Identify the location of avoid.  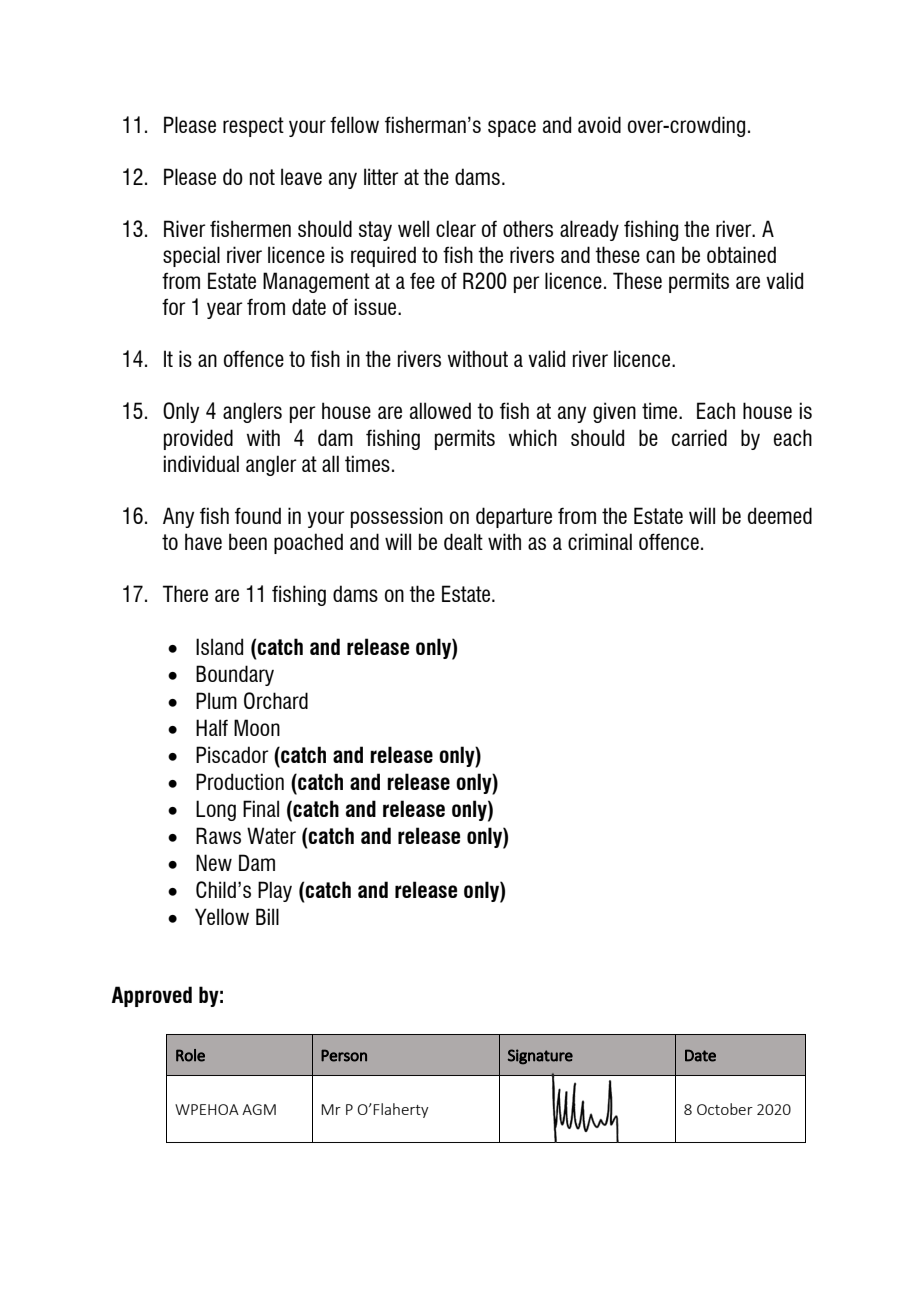
(599, 124).
